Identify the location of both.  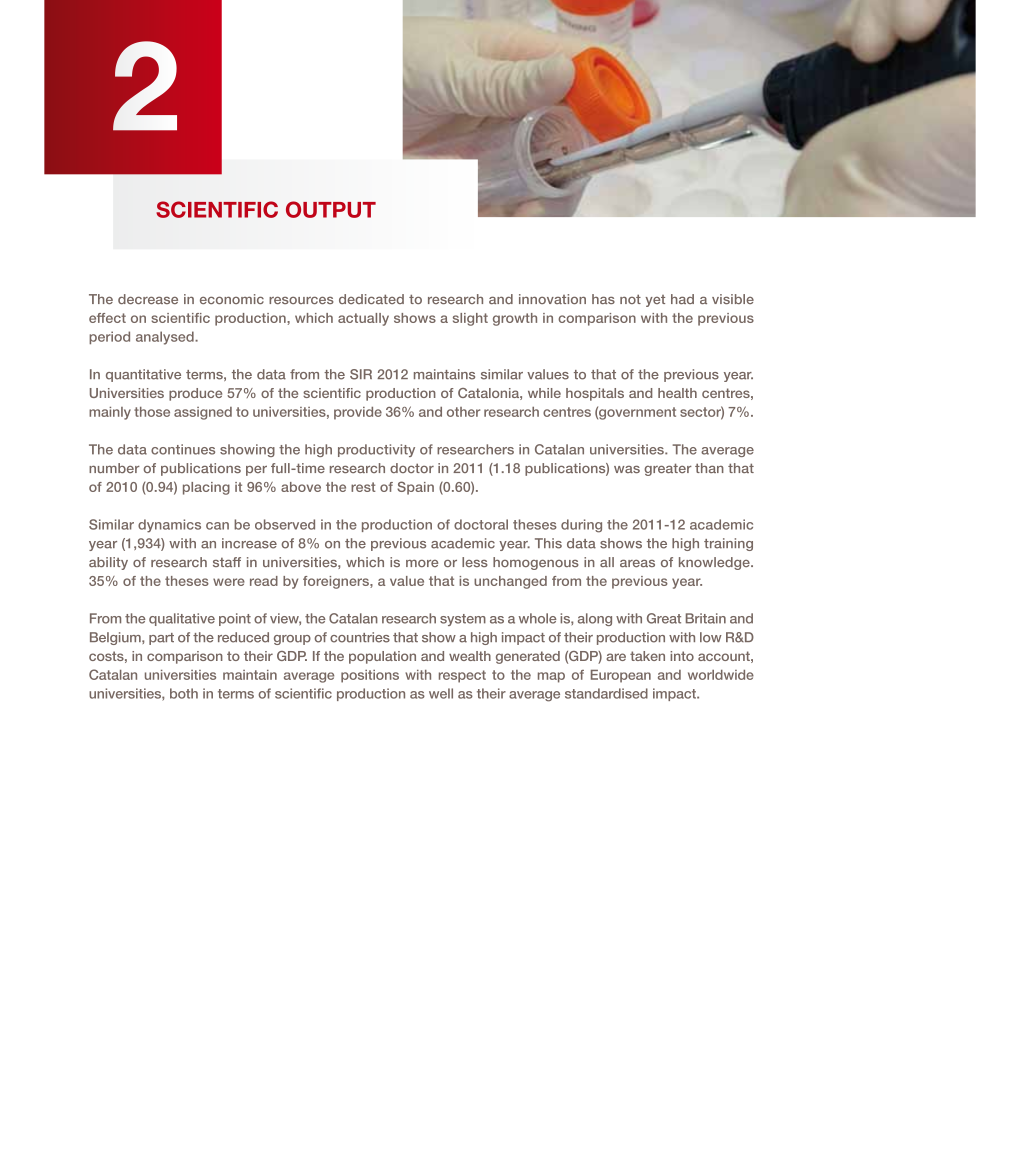
(184, 693).
